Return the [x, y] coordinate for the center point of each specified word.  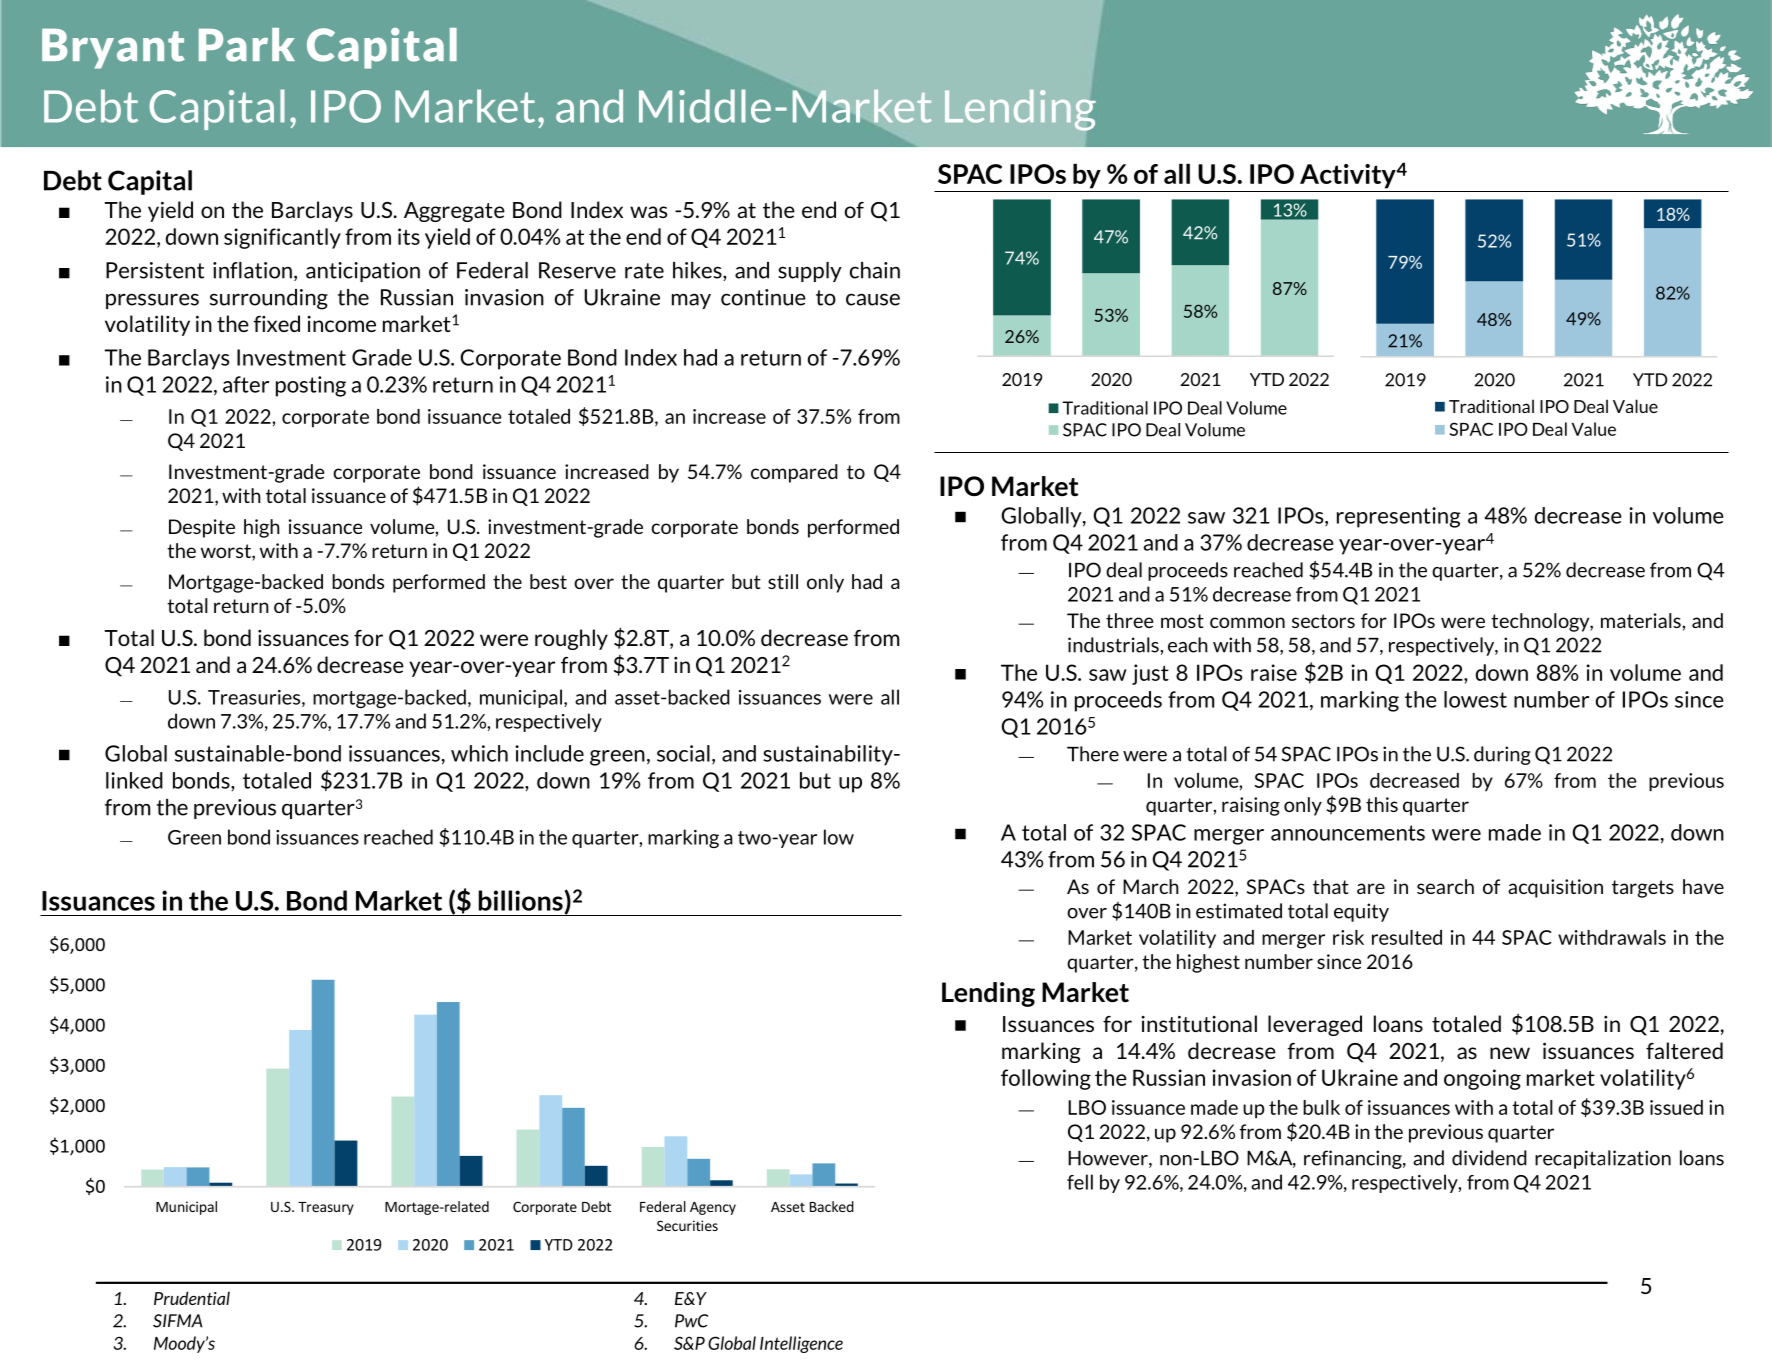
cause [873, 299]
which [479, 753]
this [1382, 804]
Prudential [192, 1298]
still [783, 581]
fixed [277, 323]
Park [247, 45]
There [1093, 754]
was [648, 212]
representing [1398, 517]
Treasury [326, 1208]
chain [875, 270]
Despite [202, 528]
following [1046, 1079]
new [1510, 1053]
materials [1642, 620]
